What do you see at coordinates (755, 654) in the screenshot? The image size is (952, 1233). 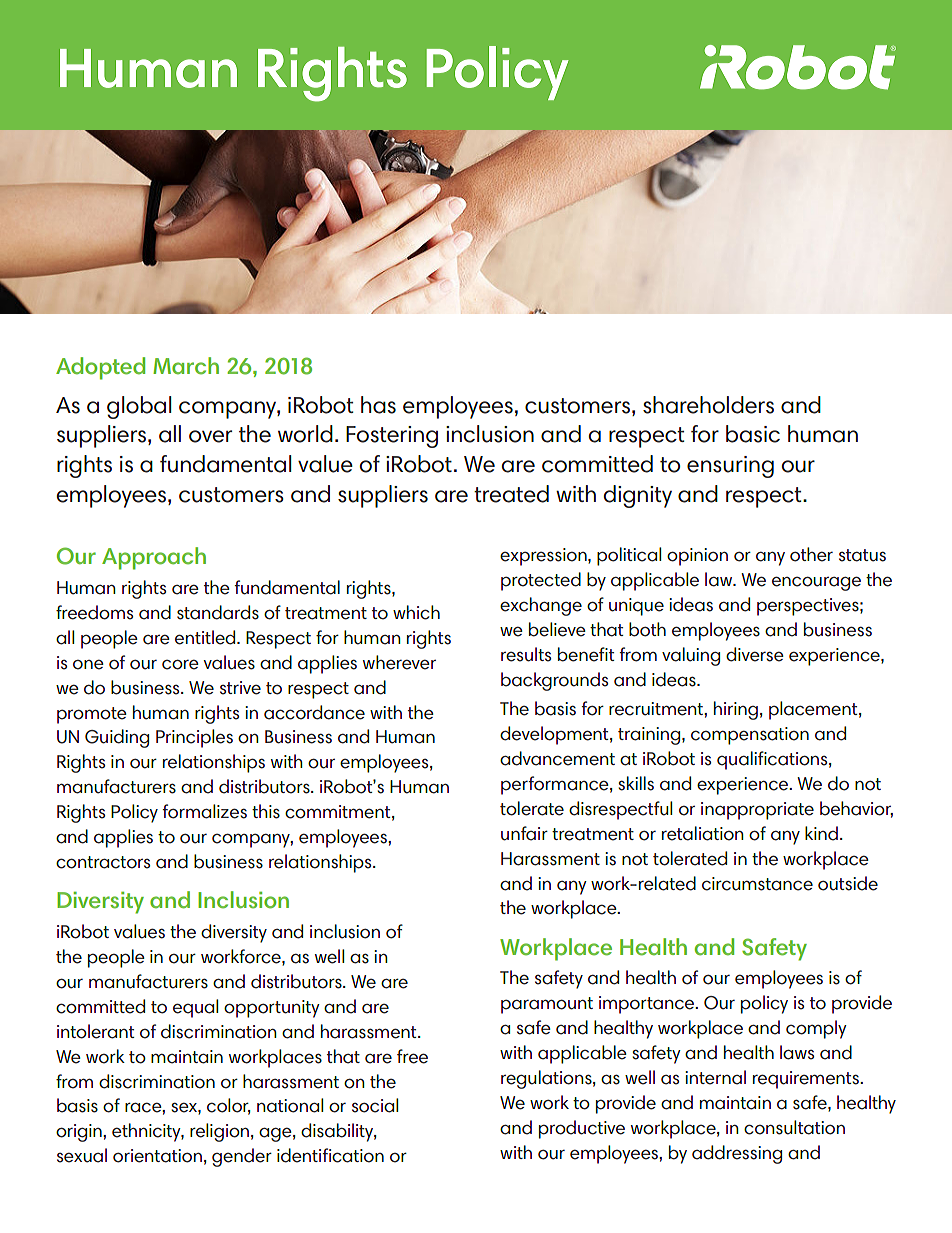 I see `diverse` at bounding box center [755, 654].
